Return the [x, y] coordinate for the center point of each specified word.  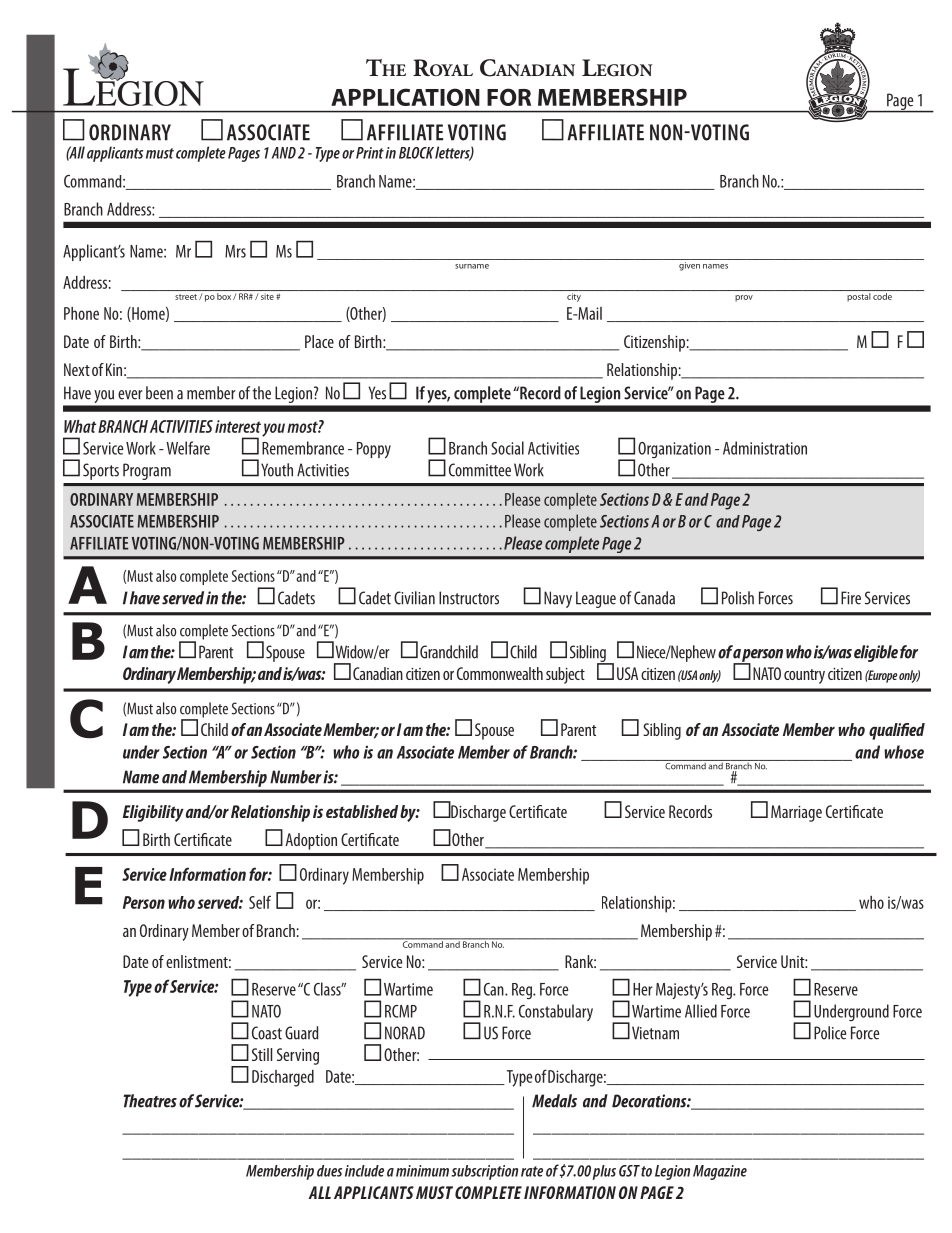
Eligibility [153, 813]
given [689, 266]
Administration [765, 448]
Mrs [235, 251]
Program [147, 471]
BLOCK [416, 153]
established [362, 811]
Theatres [150, 1101]
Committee [480, 470]
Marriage [796, 813]
